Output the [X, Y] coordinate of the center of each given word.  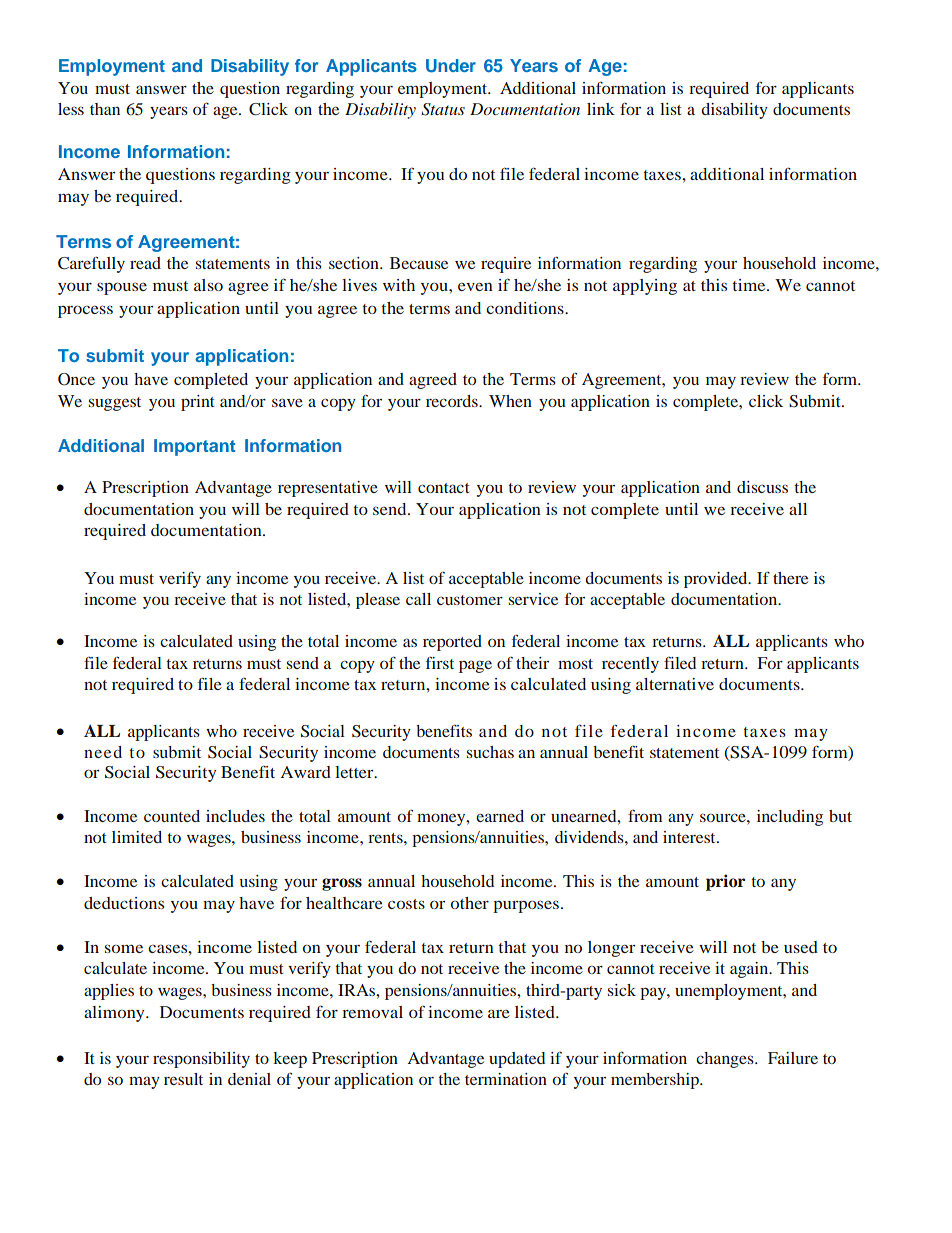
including [790, 818]
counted [172, 816]
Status [443, 109]
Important [194, 447]
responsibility [201, 1060]
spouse [122, 288]
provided [717, 580]
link [601, 109]
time [750, 285]
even [475, 286]
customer [470, 600]
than [105, 109]
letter [355, 772]
